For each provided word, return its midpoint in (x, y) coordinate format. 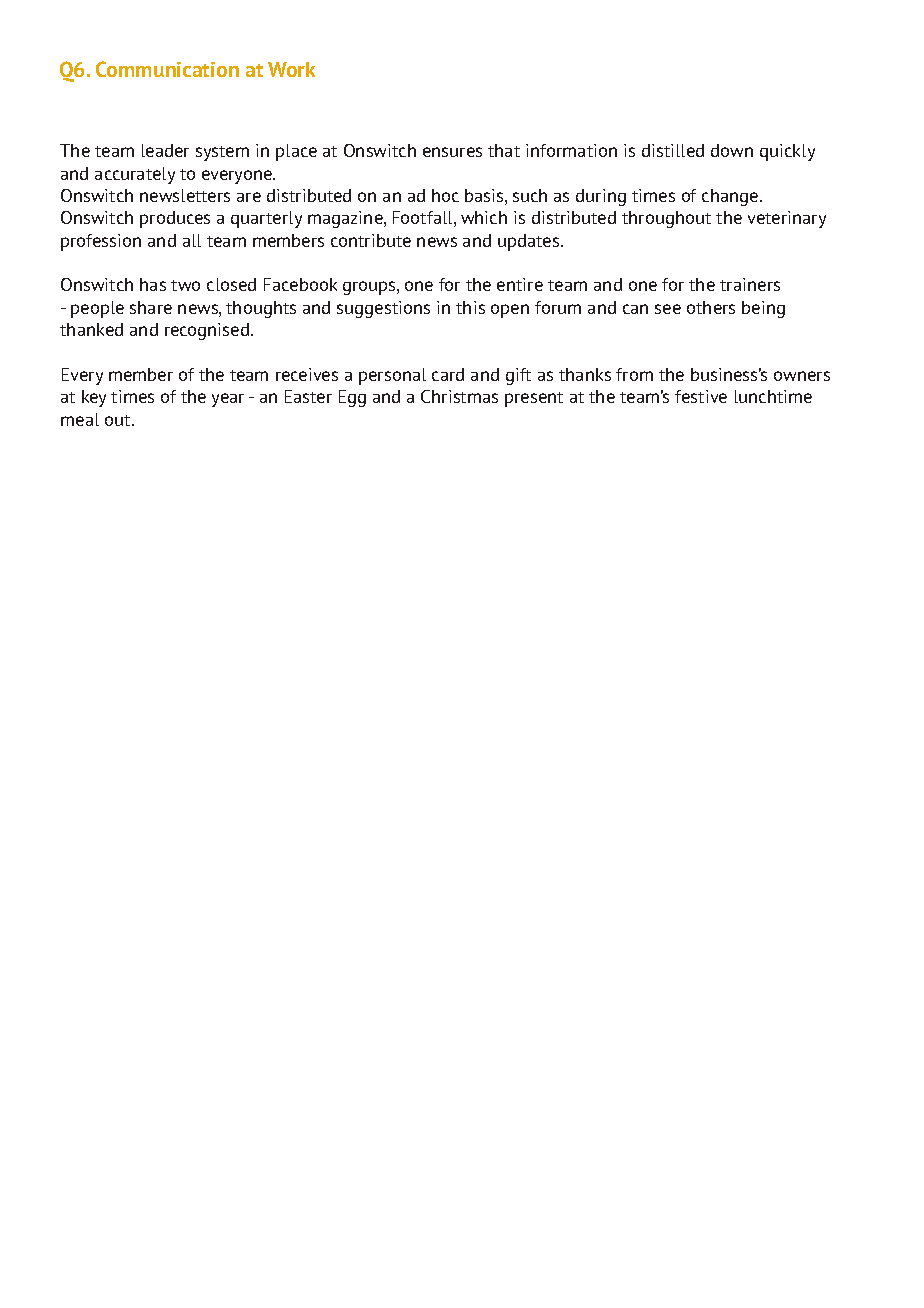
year (228, 400)
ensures (452, 152)
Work (291, 69)
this (470, 307)
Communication (167, 69)
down (732, 150)
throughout (666, 219)
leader (165, 150)
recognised (207, 331)
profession (101, 242)
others (711, 307)
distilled (673, 150)
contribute (371, 240)
